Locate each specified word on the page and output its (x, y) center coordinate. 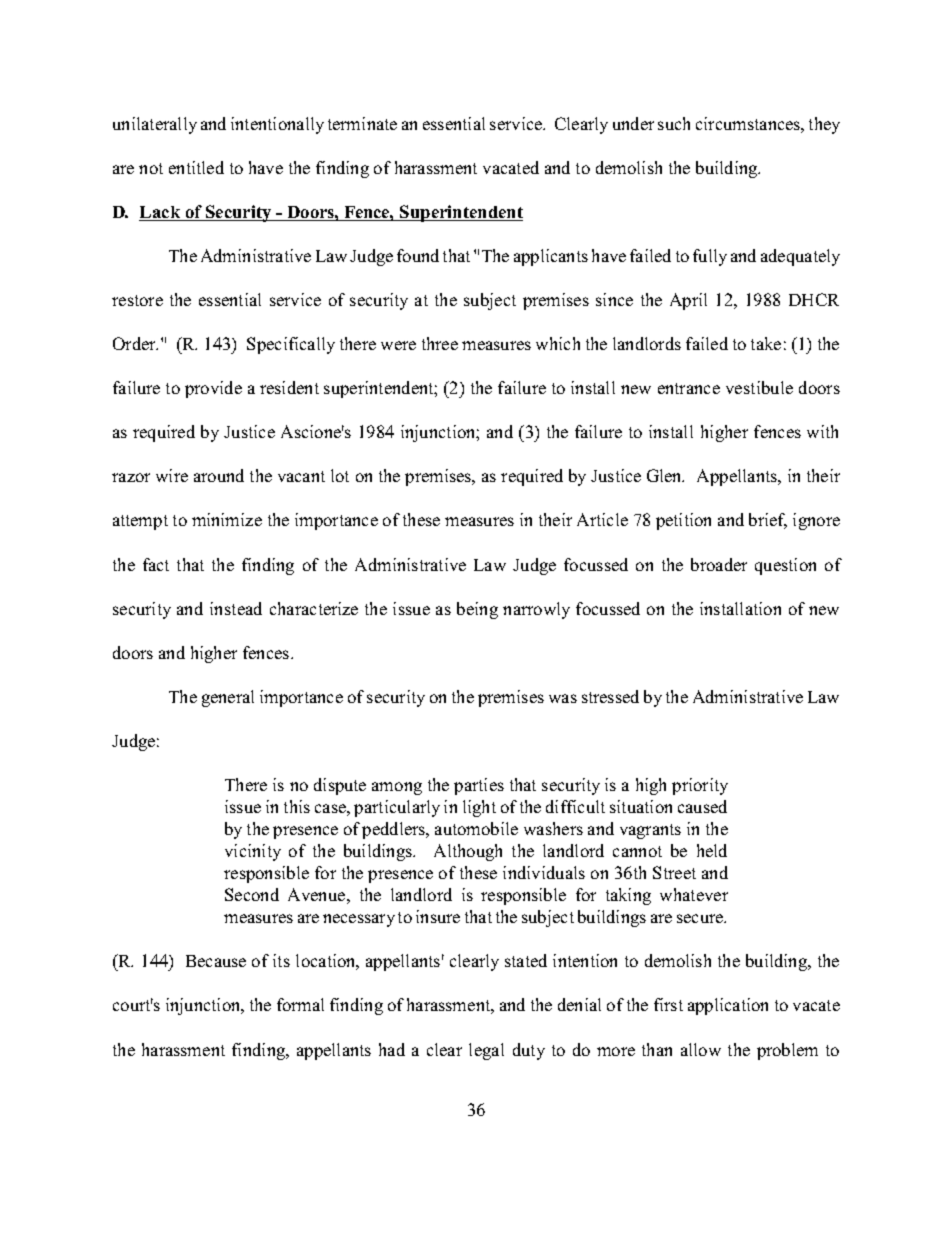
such (674, 123)
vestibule (759, 387)
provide (213, 389)
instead (236, 608)
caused (702, 806)
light (479, 808)
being (477, 610)
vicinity (253, 852)
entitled (196, 167)
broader (719, 564)
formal (300, 1004)
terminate (362, 123)
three (440, 343)
